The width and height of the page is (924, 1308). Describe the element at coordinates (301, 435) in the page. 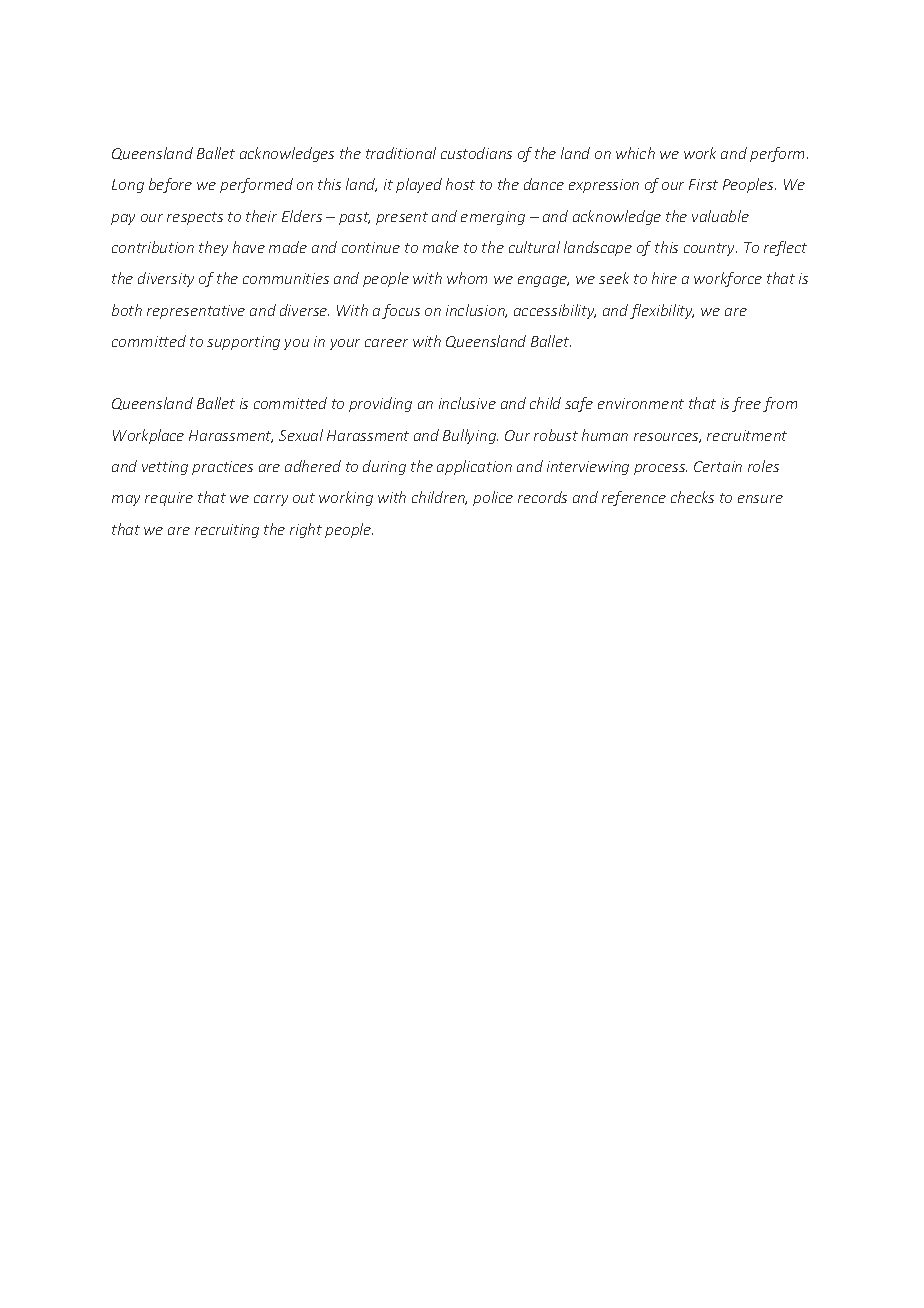

I see `Sexual` at that location.
